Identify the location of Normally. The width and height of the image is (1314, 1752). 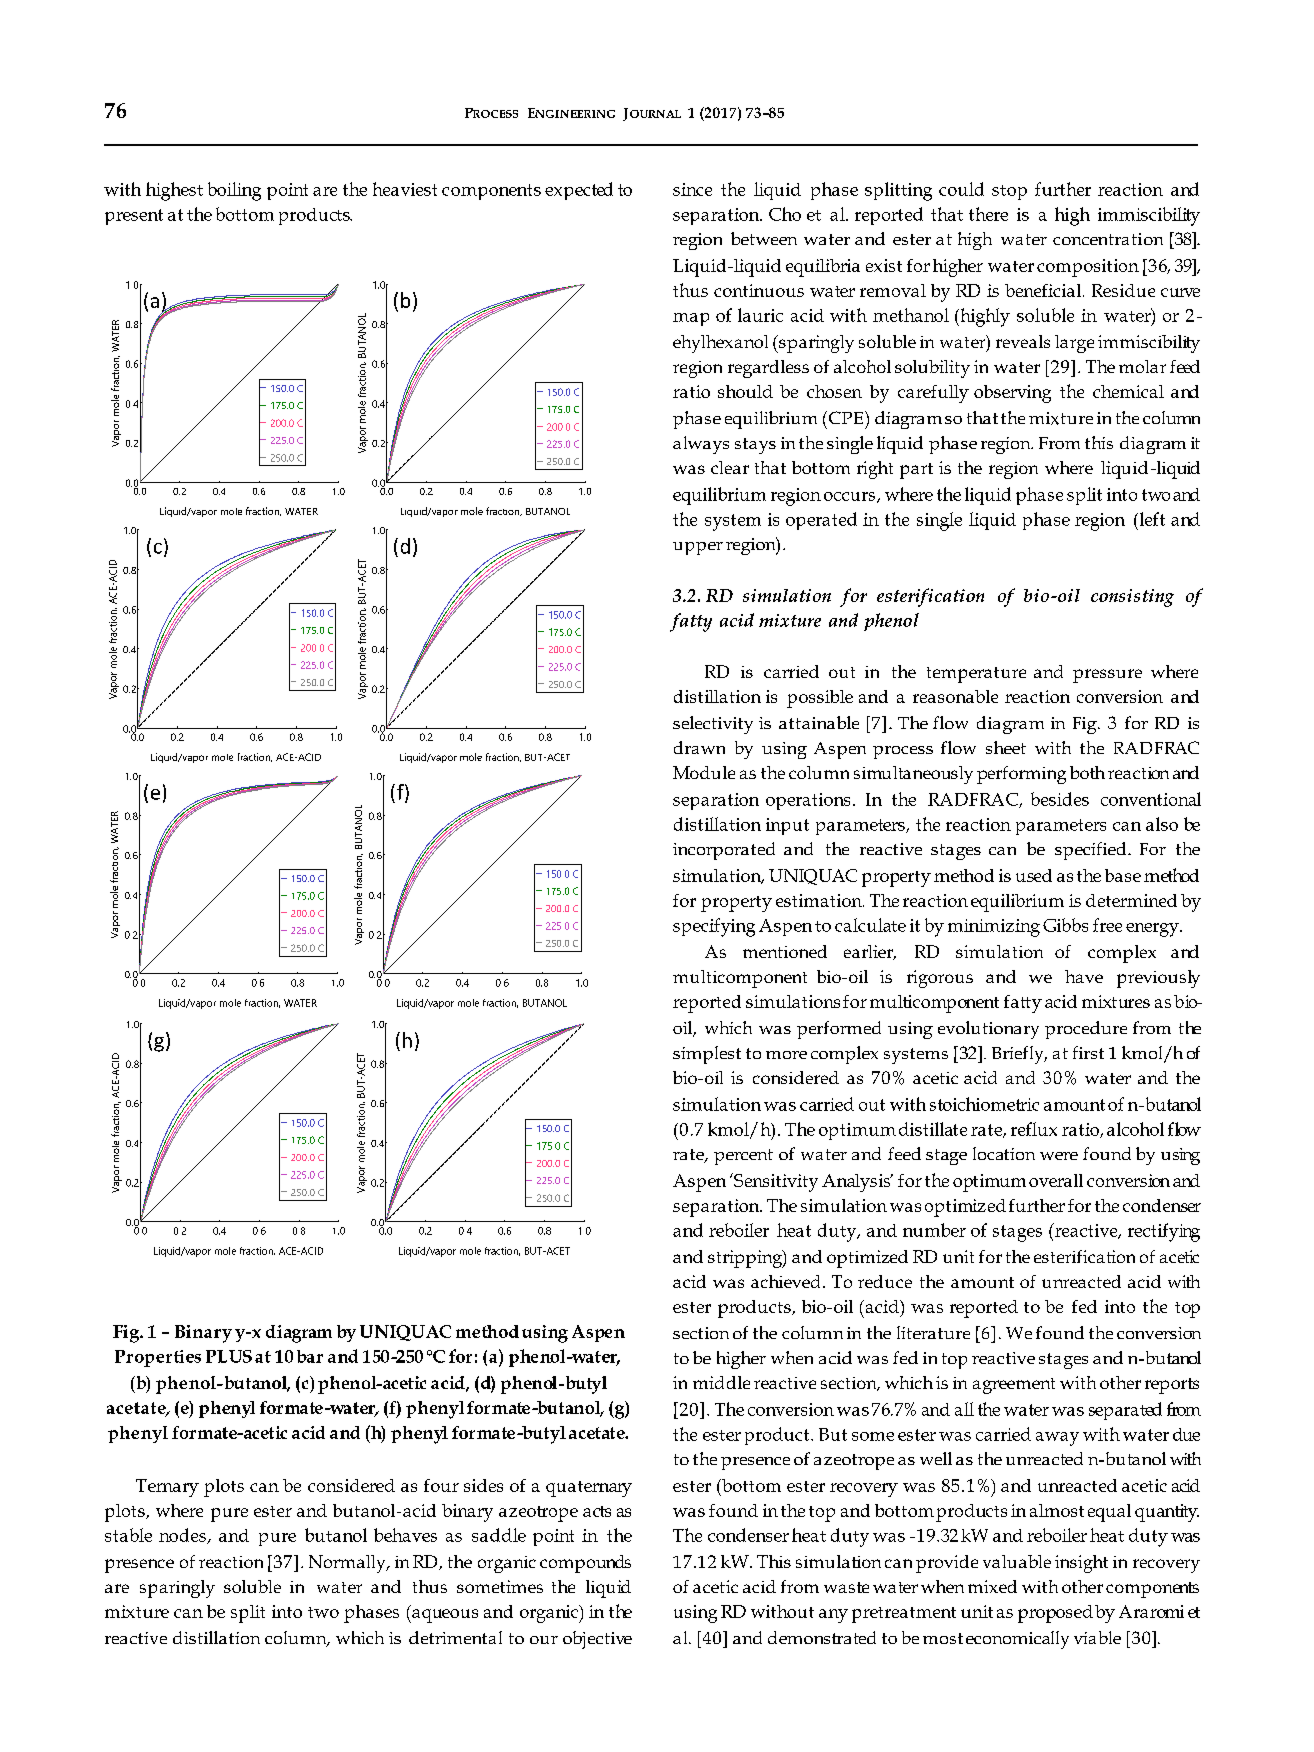
(348, 1564).
